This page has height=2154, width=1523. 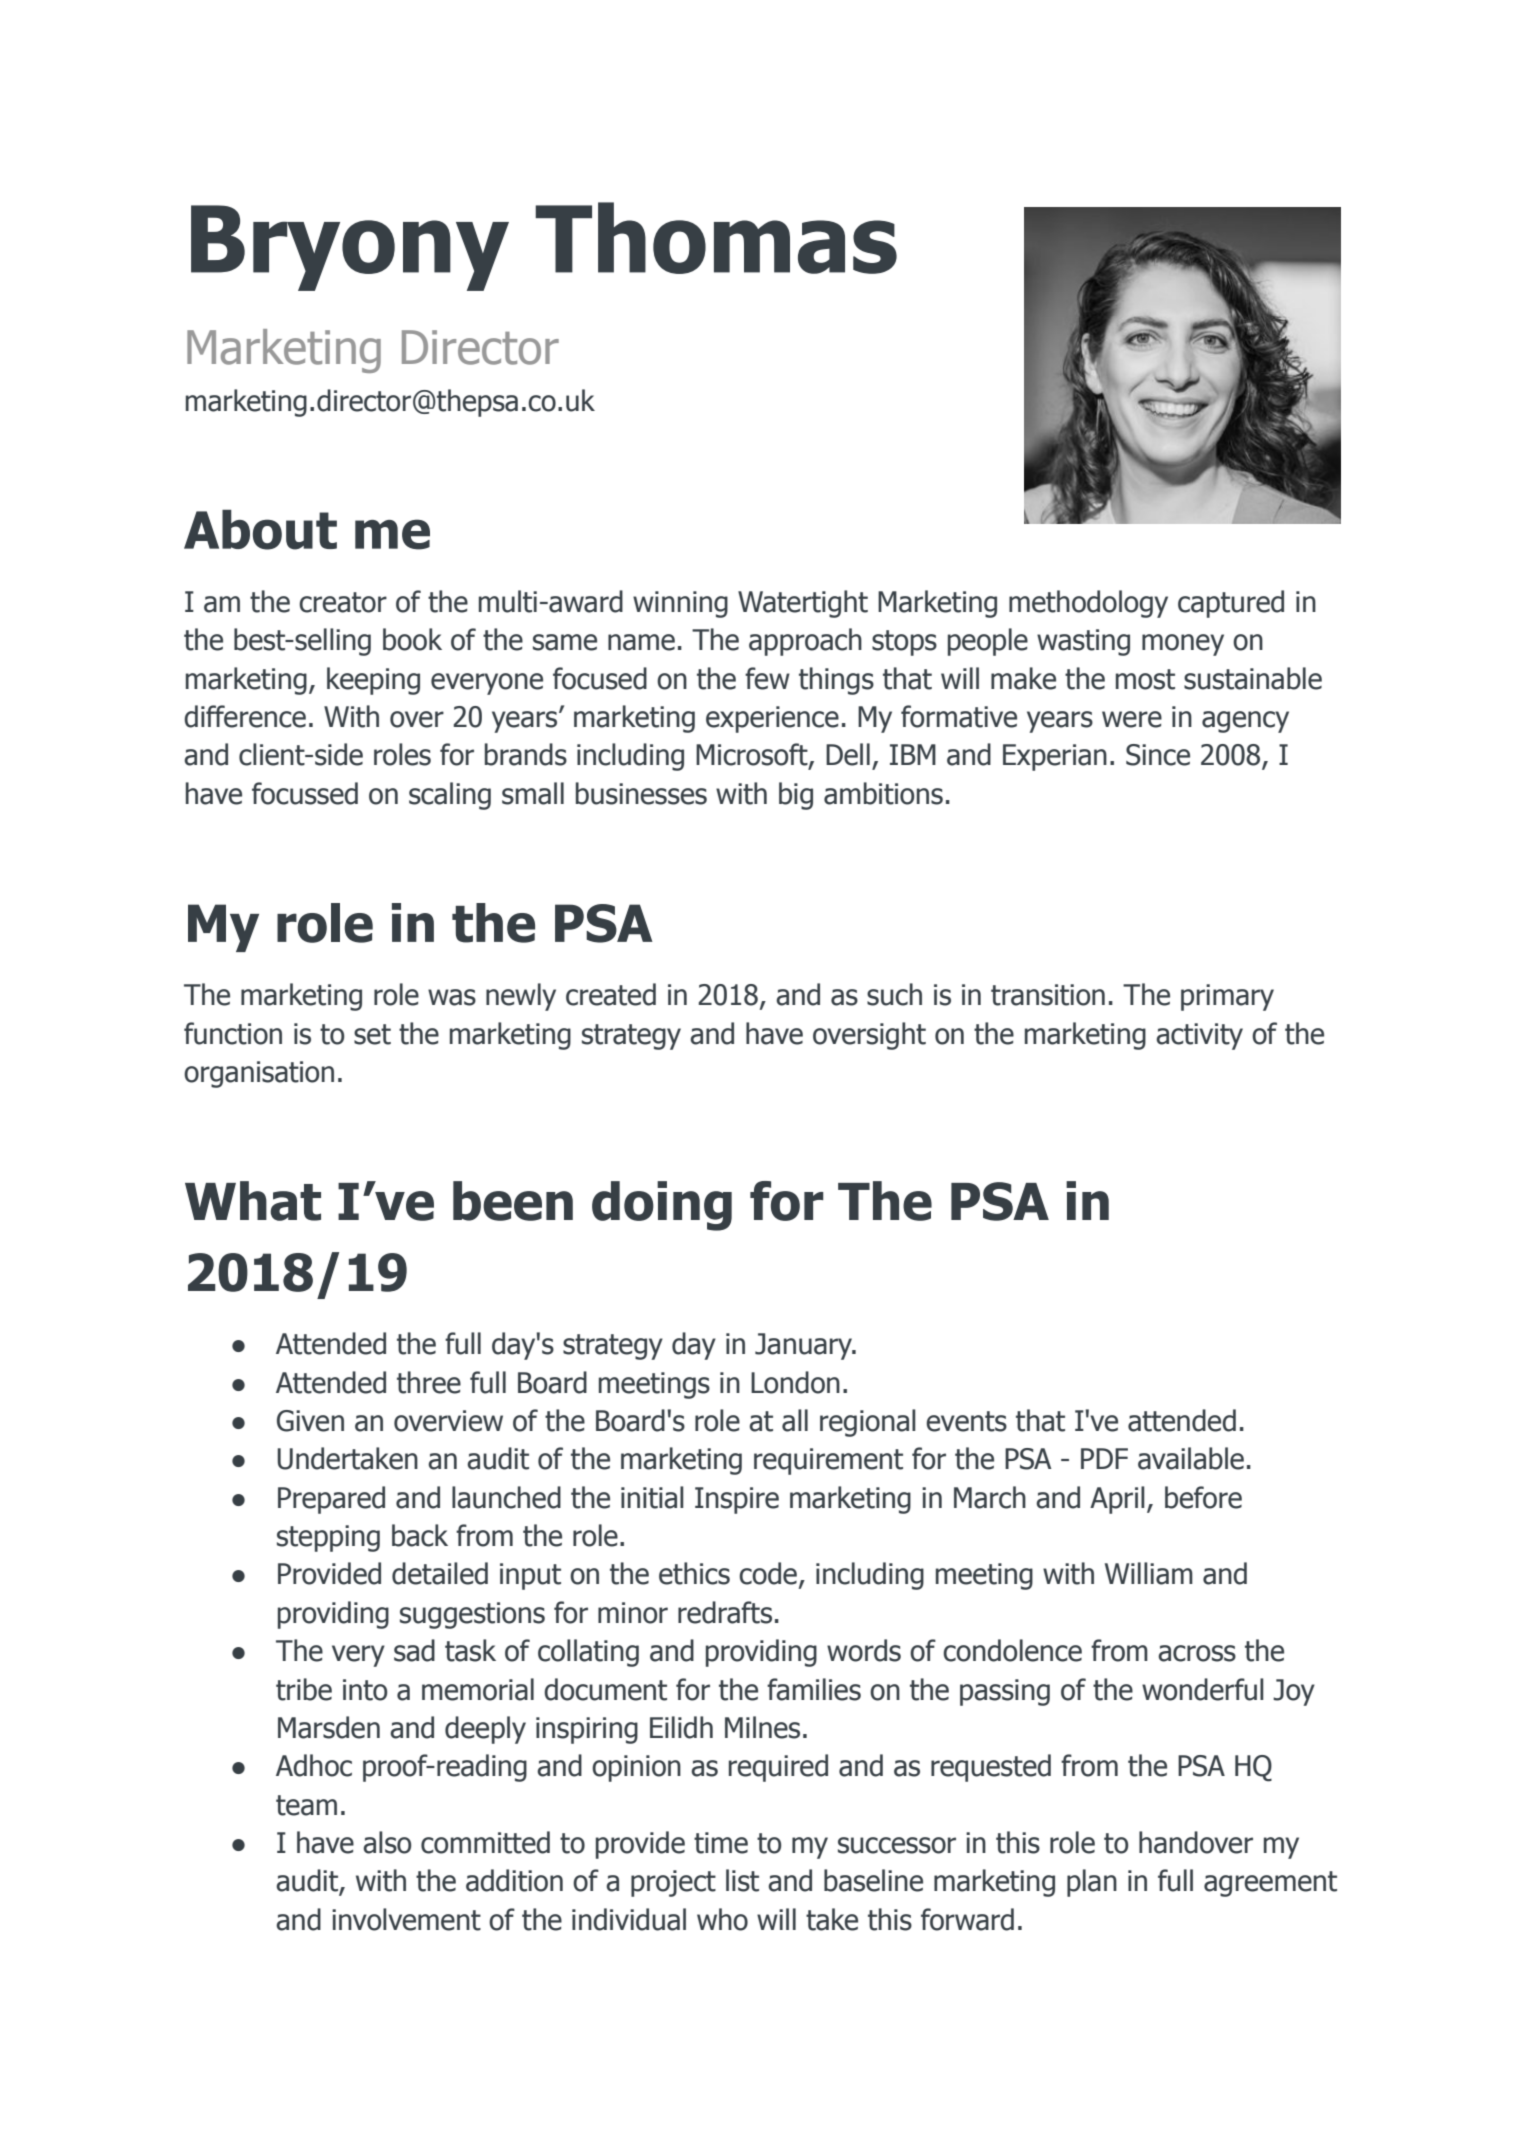 I want to click on captured, so click(x=1231, y=604).
